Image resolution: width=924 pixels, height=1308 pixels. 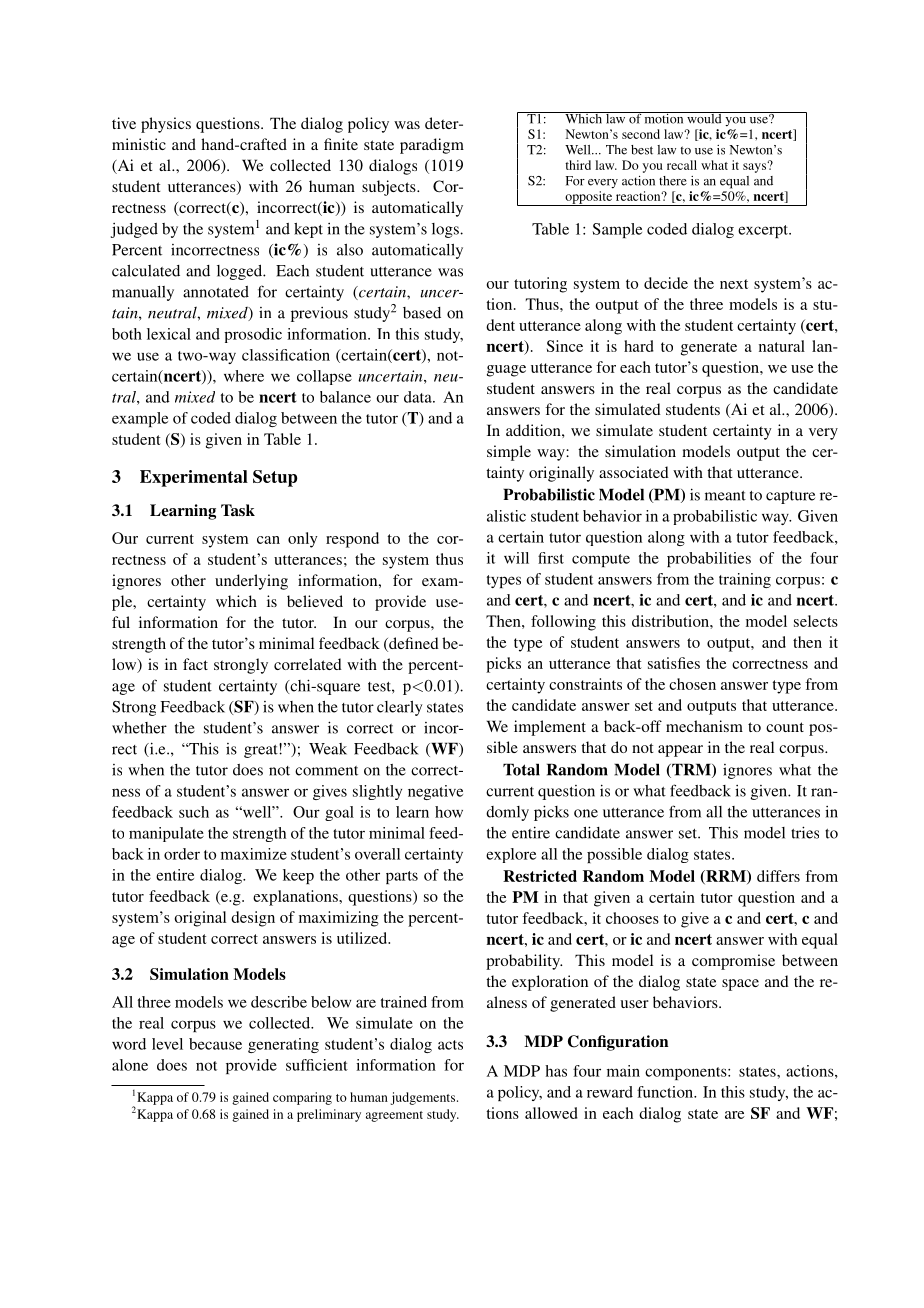 What do you see at coordinates (215, 1044) in the page?
I see `because` at bounding box center [215, 1044].
